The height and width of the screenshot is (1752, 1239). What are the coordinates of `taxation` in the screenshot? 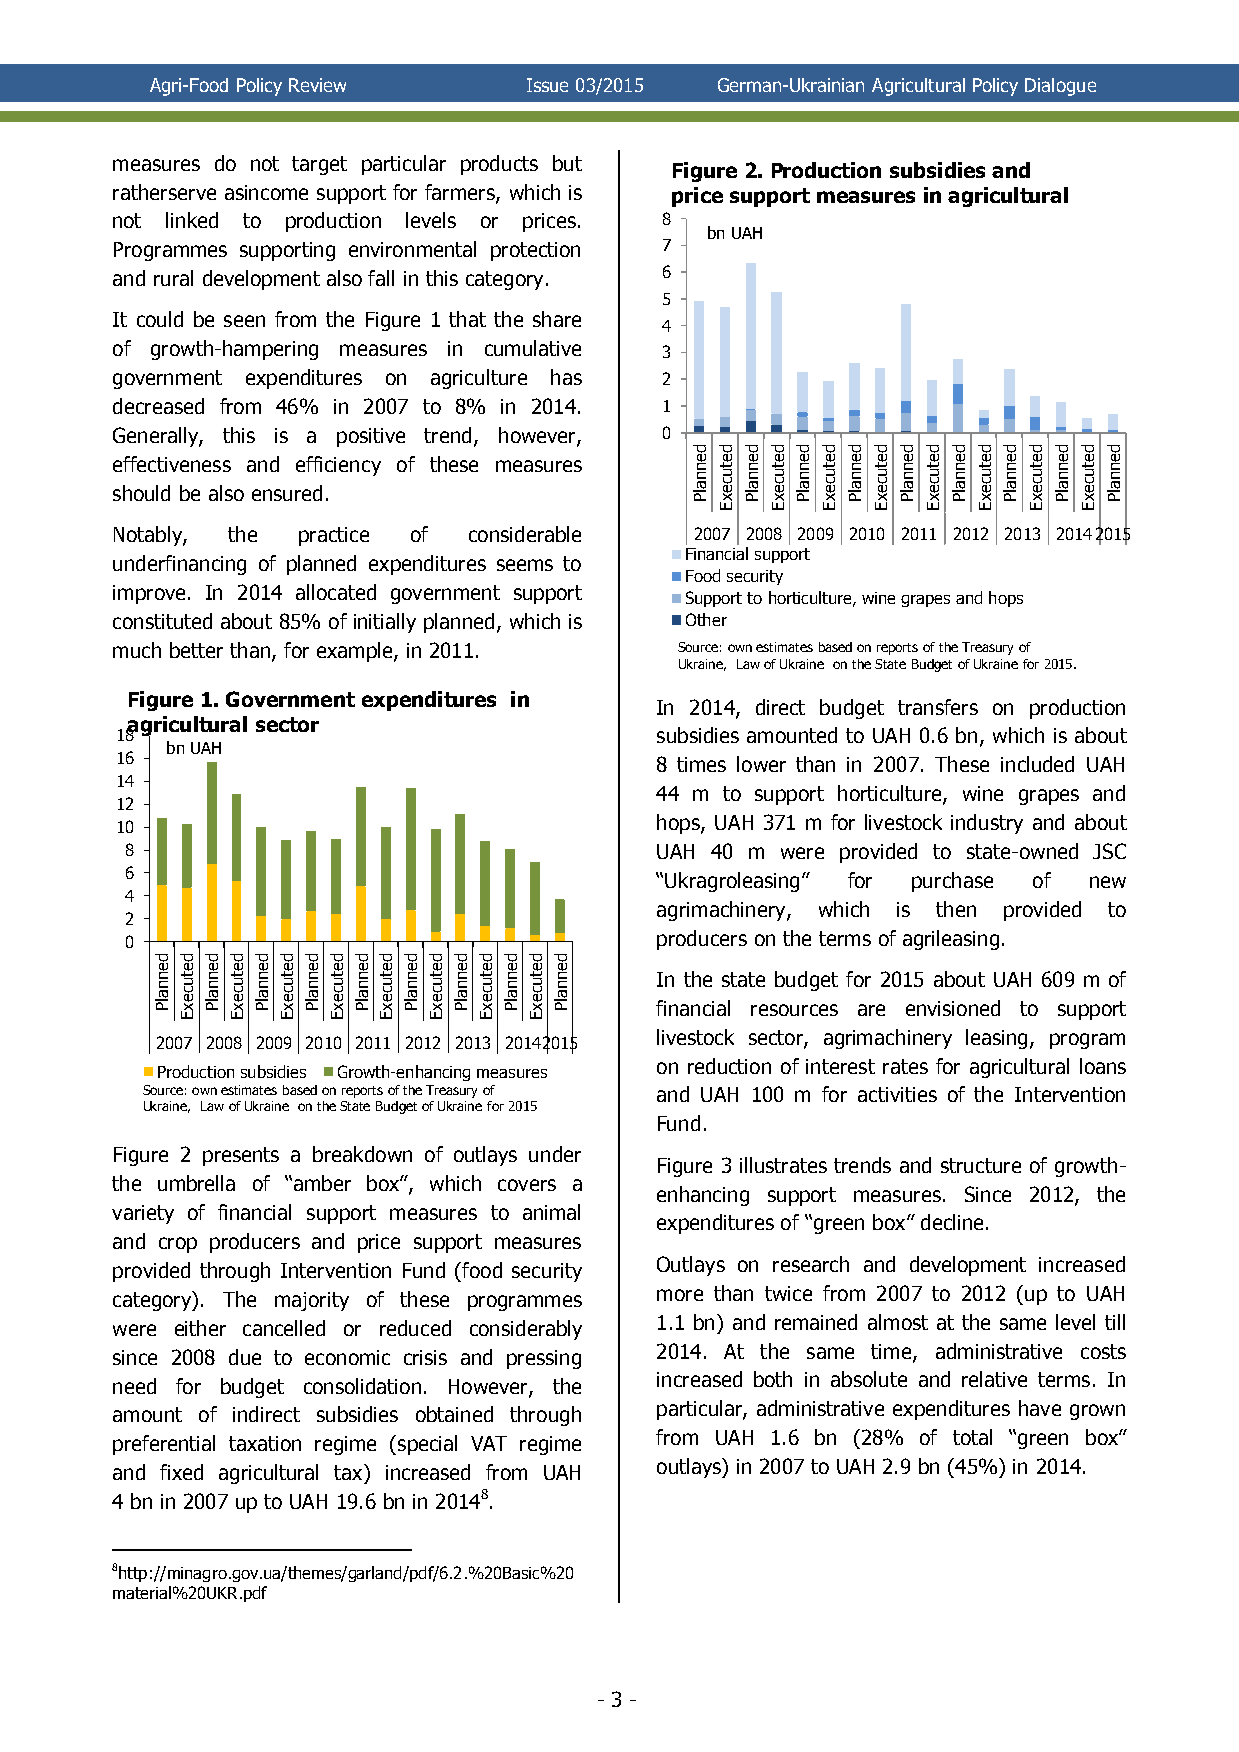 It's located at (265, 1443).
